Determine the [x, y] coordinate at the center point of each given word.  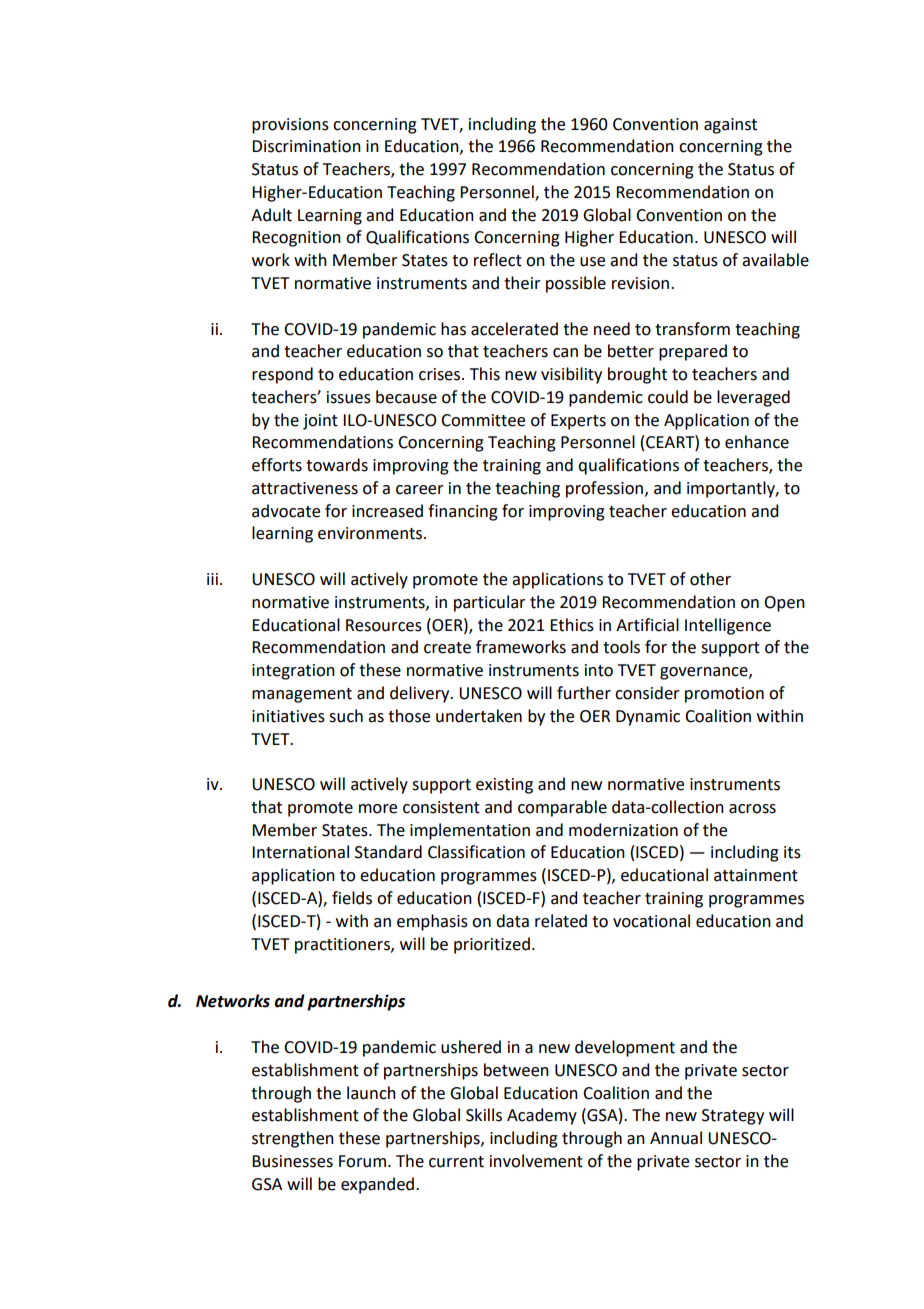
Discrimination [306, 146]
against [730, 126]
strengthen [293, 1139]
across [752, 809]
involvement [536, 1161]
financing [463, 512]
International [300, 852]
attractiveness [305, 488]
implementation [470, 831]
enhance [757, 442]
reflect [498, 260]
